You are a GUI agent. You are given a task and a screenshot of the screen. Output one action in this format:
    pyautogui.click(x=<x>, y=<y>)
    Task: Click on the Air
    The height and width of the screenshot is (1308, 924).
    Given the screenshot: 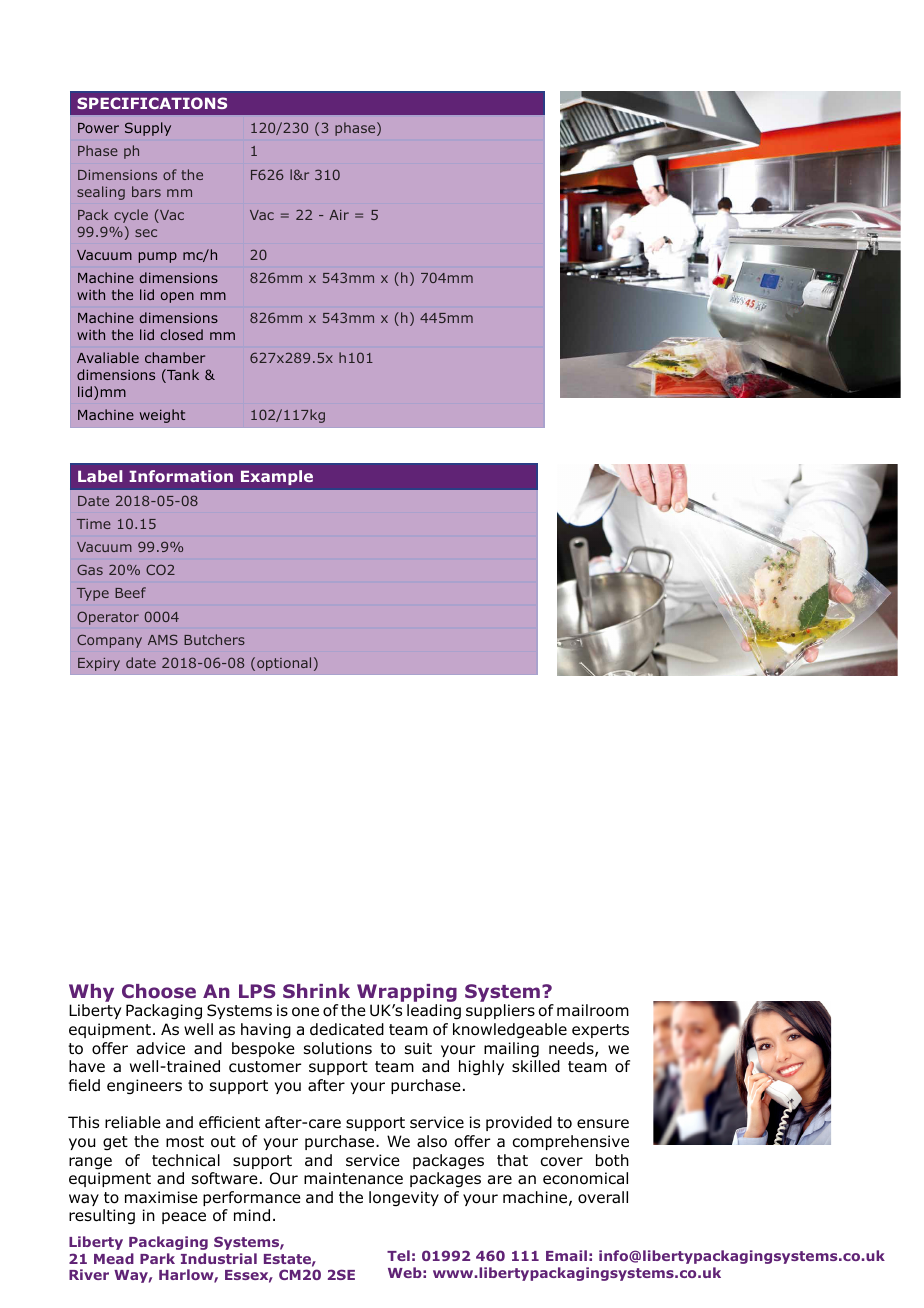 What is the action you would take?
    pyautogui.click(x=339, y=215)
